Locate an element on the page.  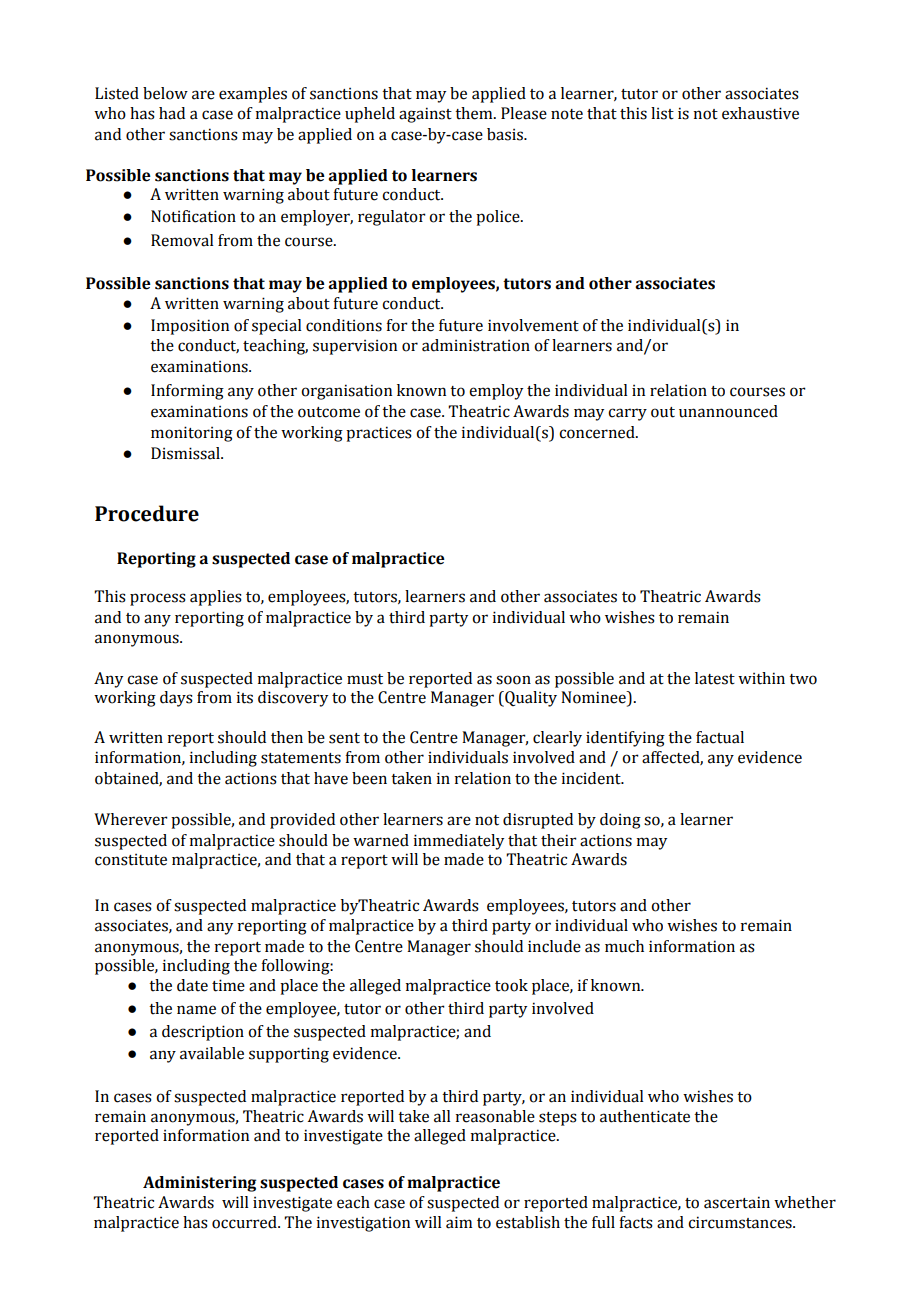
had is located at coordinates (172, 113).
